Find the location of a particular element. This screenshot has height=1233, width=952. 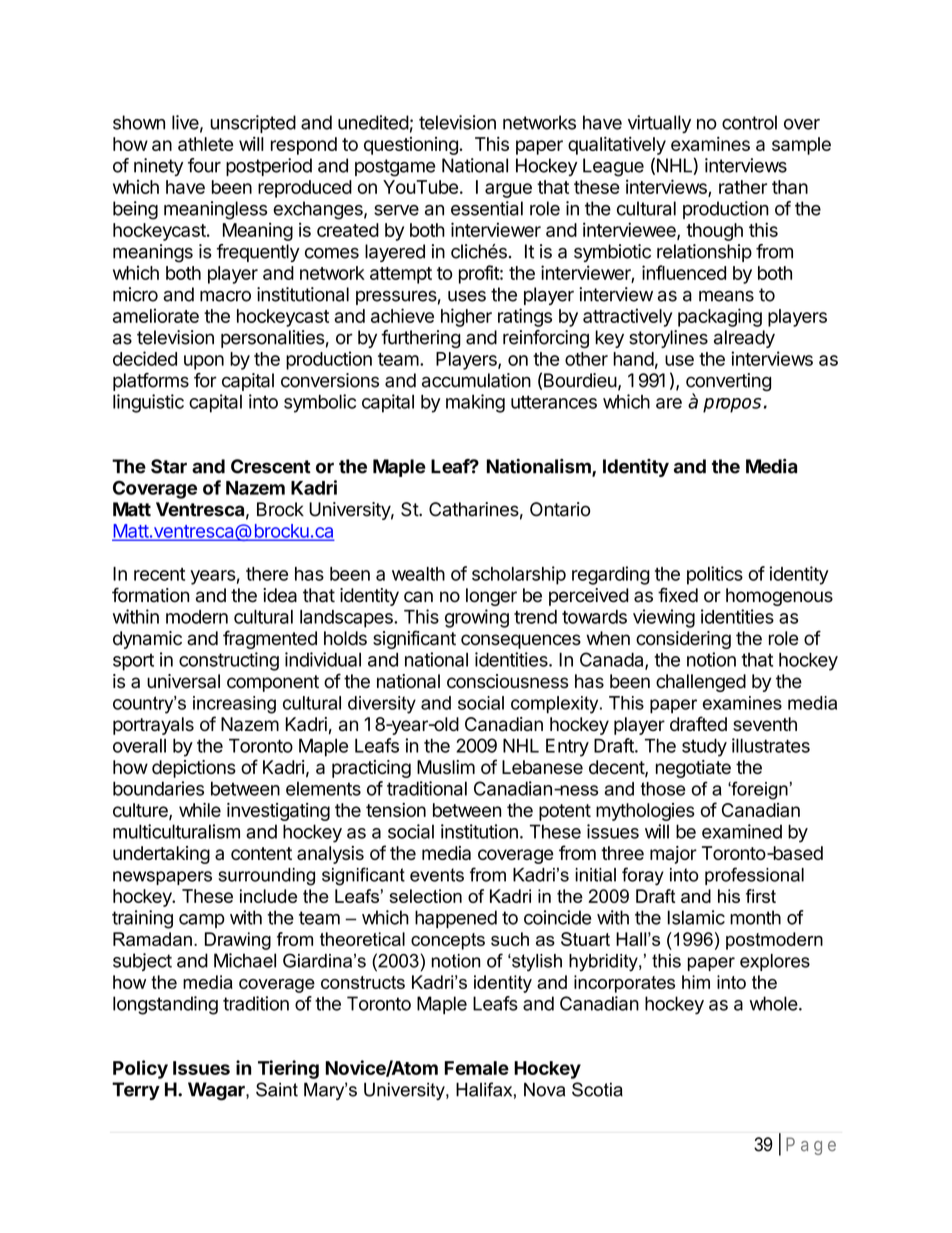

whole is located at coordinates (773, 1003).
